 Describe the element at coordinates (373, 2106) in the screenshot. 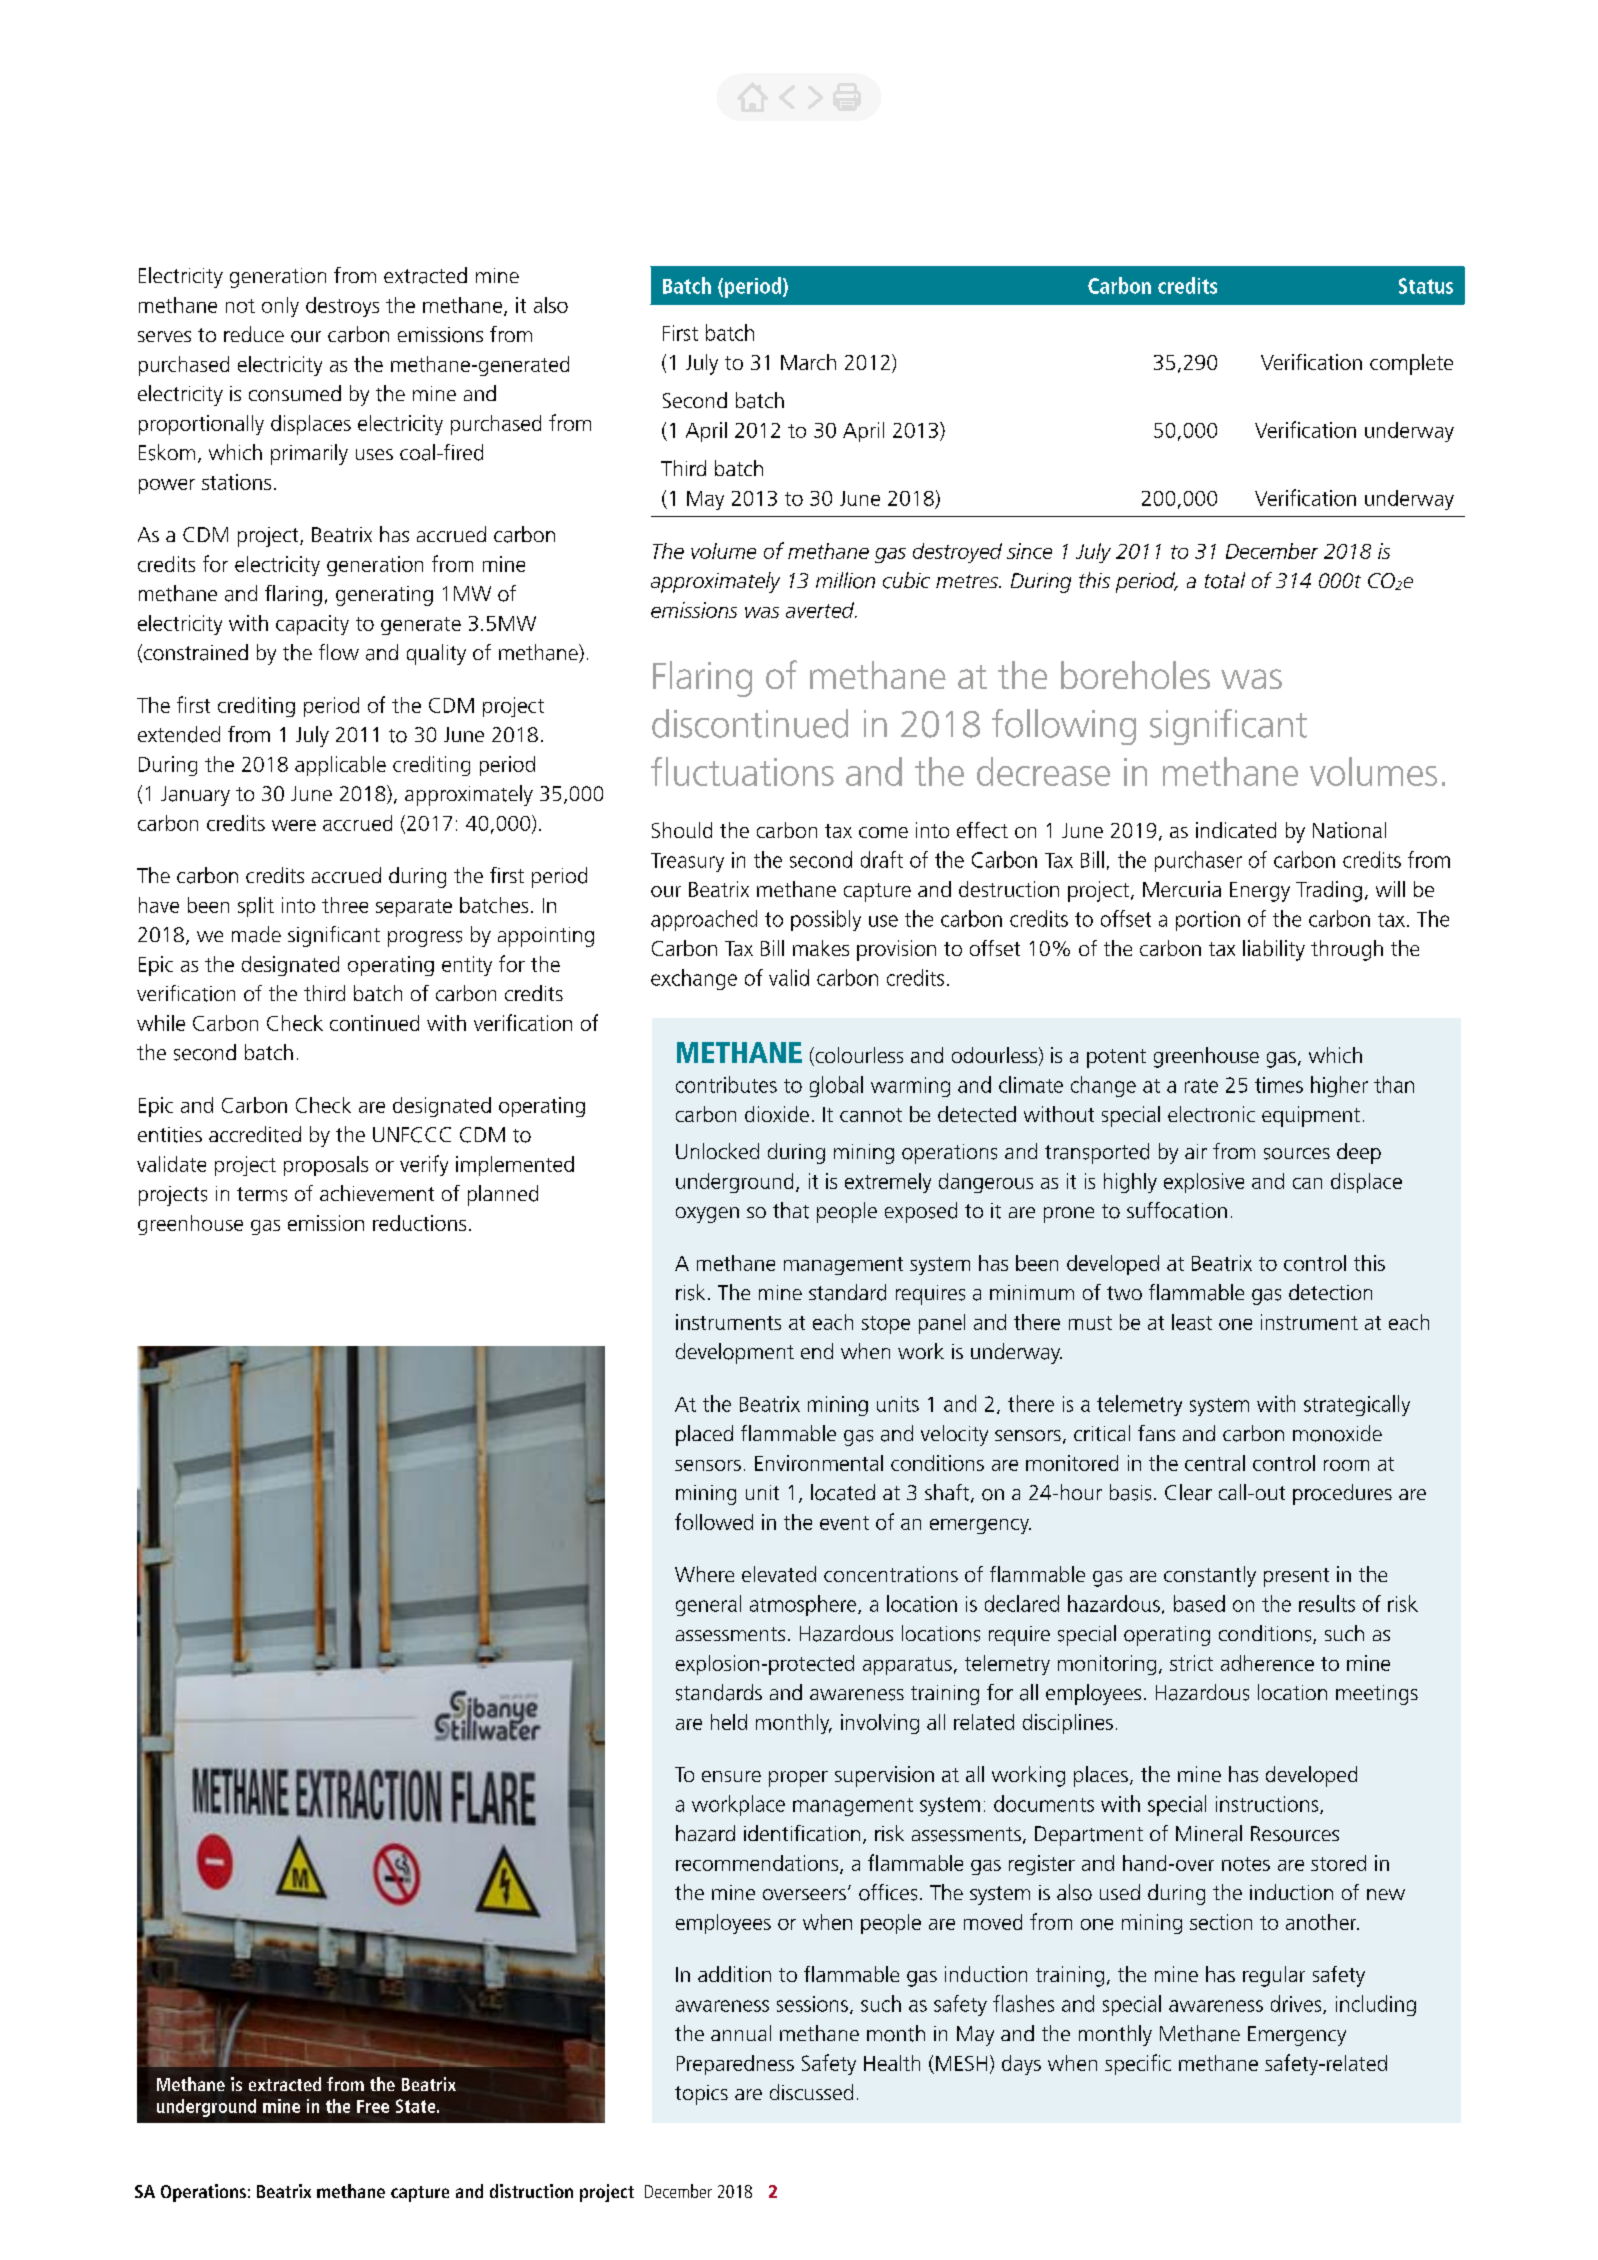

I see `Free` at that location.
